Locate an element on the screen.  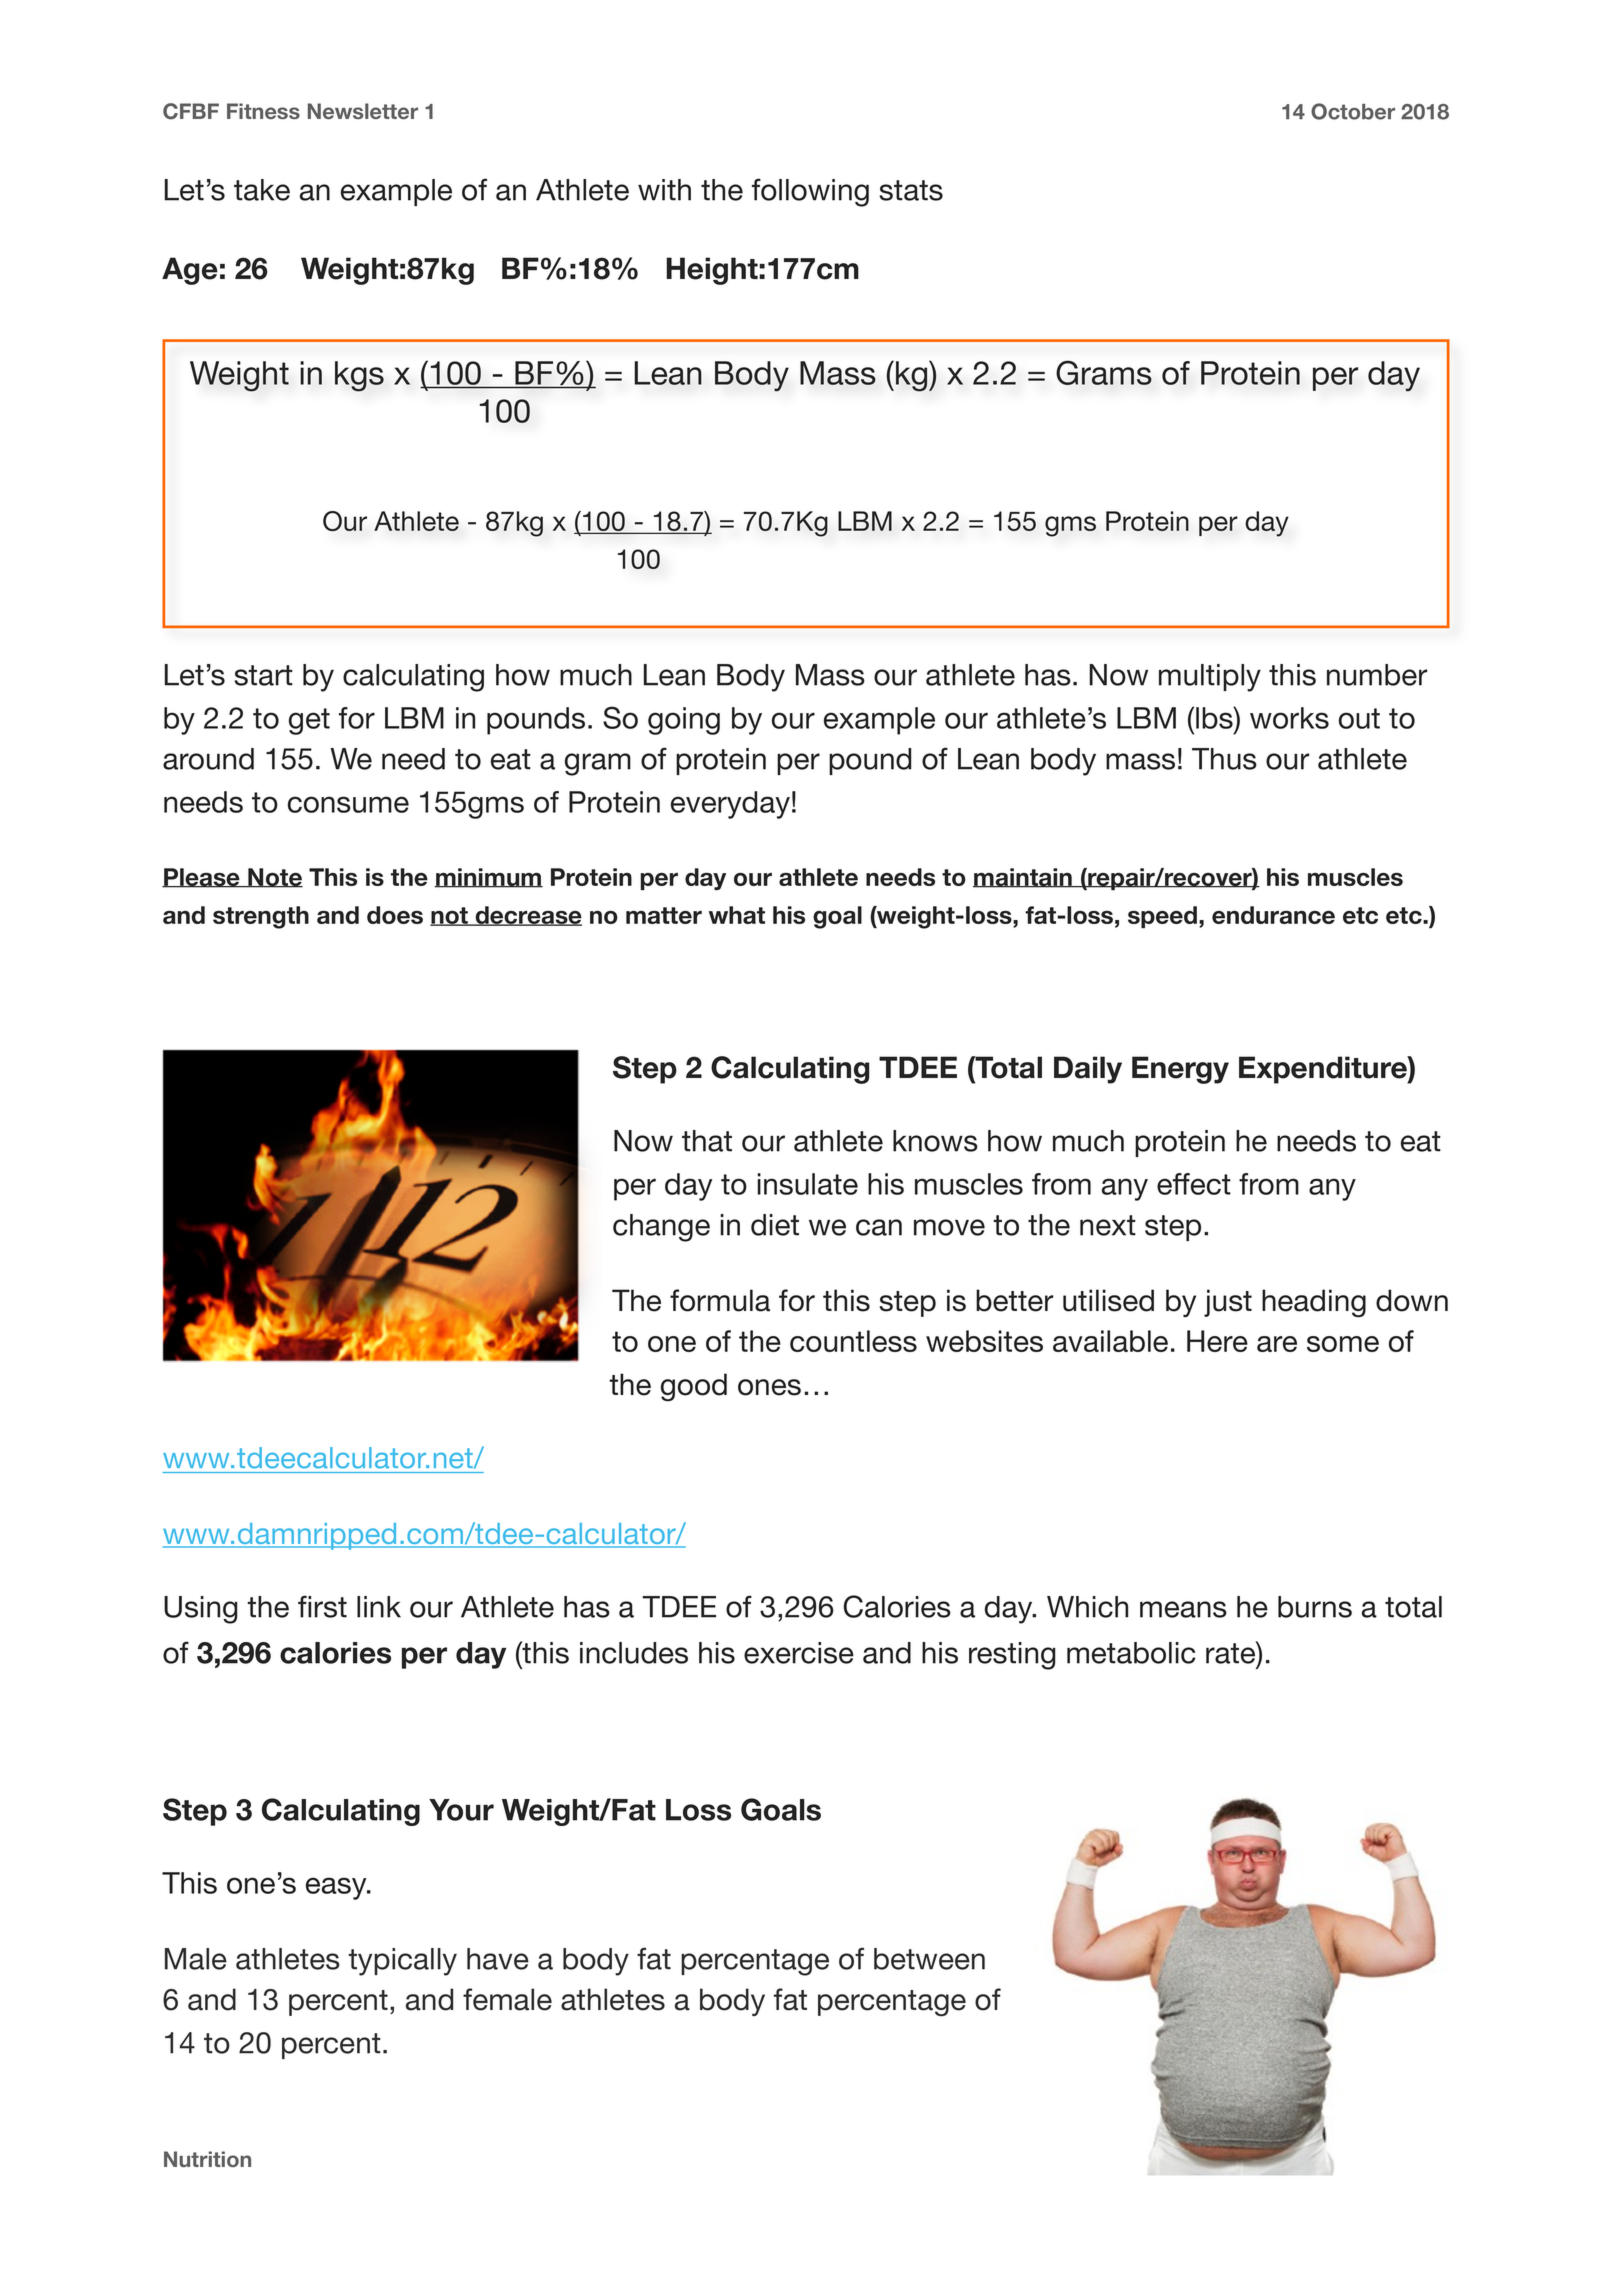
Nutrition is located at coordinates (207, 2159).
